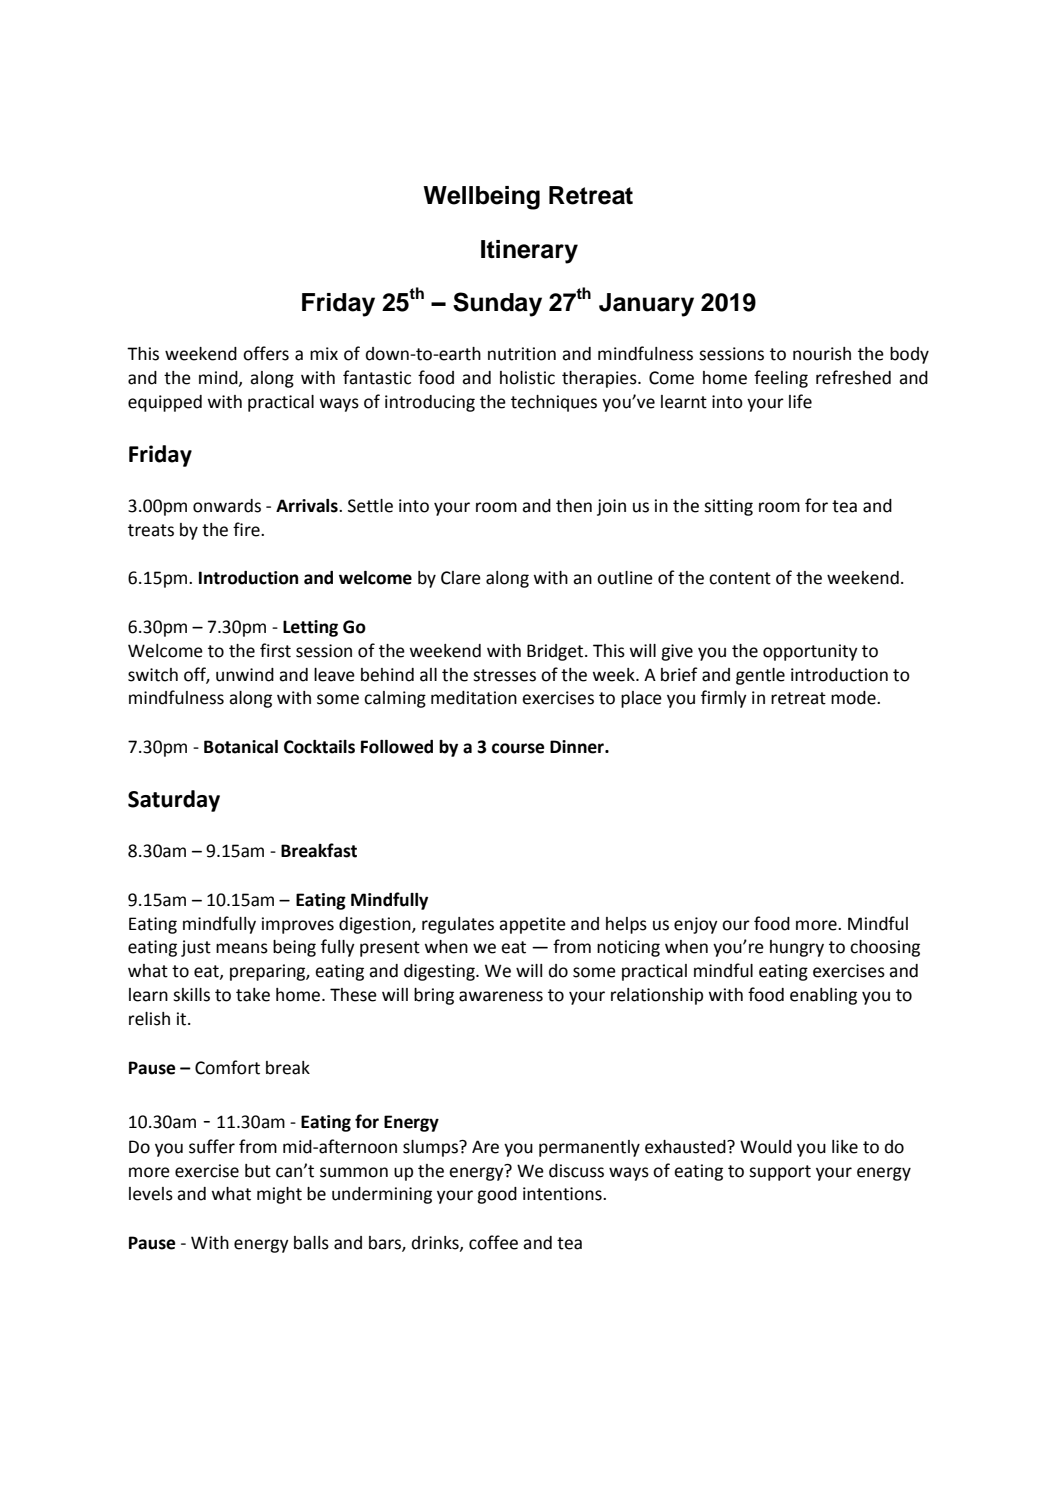 The width and height of the screenshot is (1057, 1495). What do you see at coordinates (854, 698) in the screenshot?
I see `mode` at bounding box center [854, 698].
